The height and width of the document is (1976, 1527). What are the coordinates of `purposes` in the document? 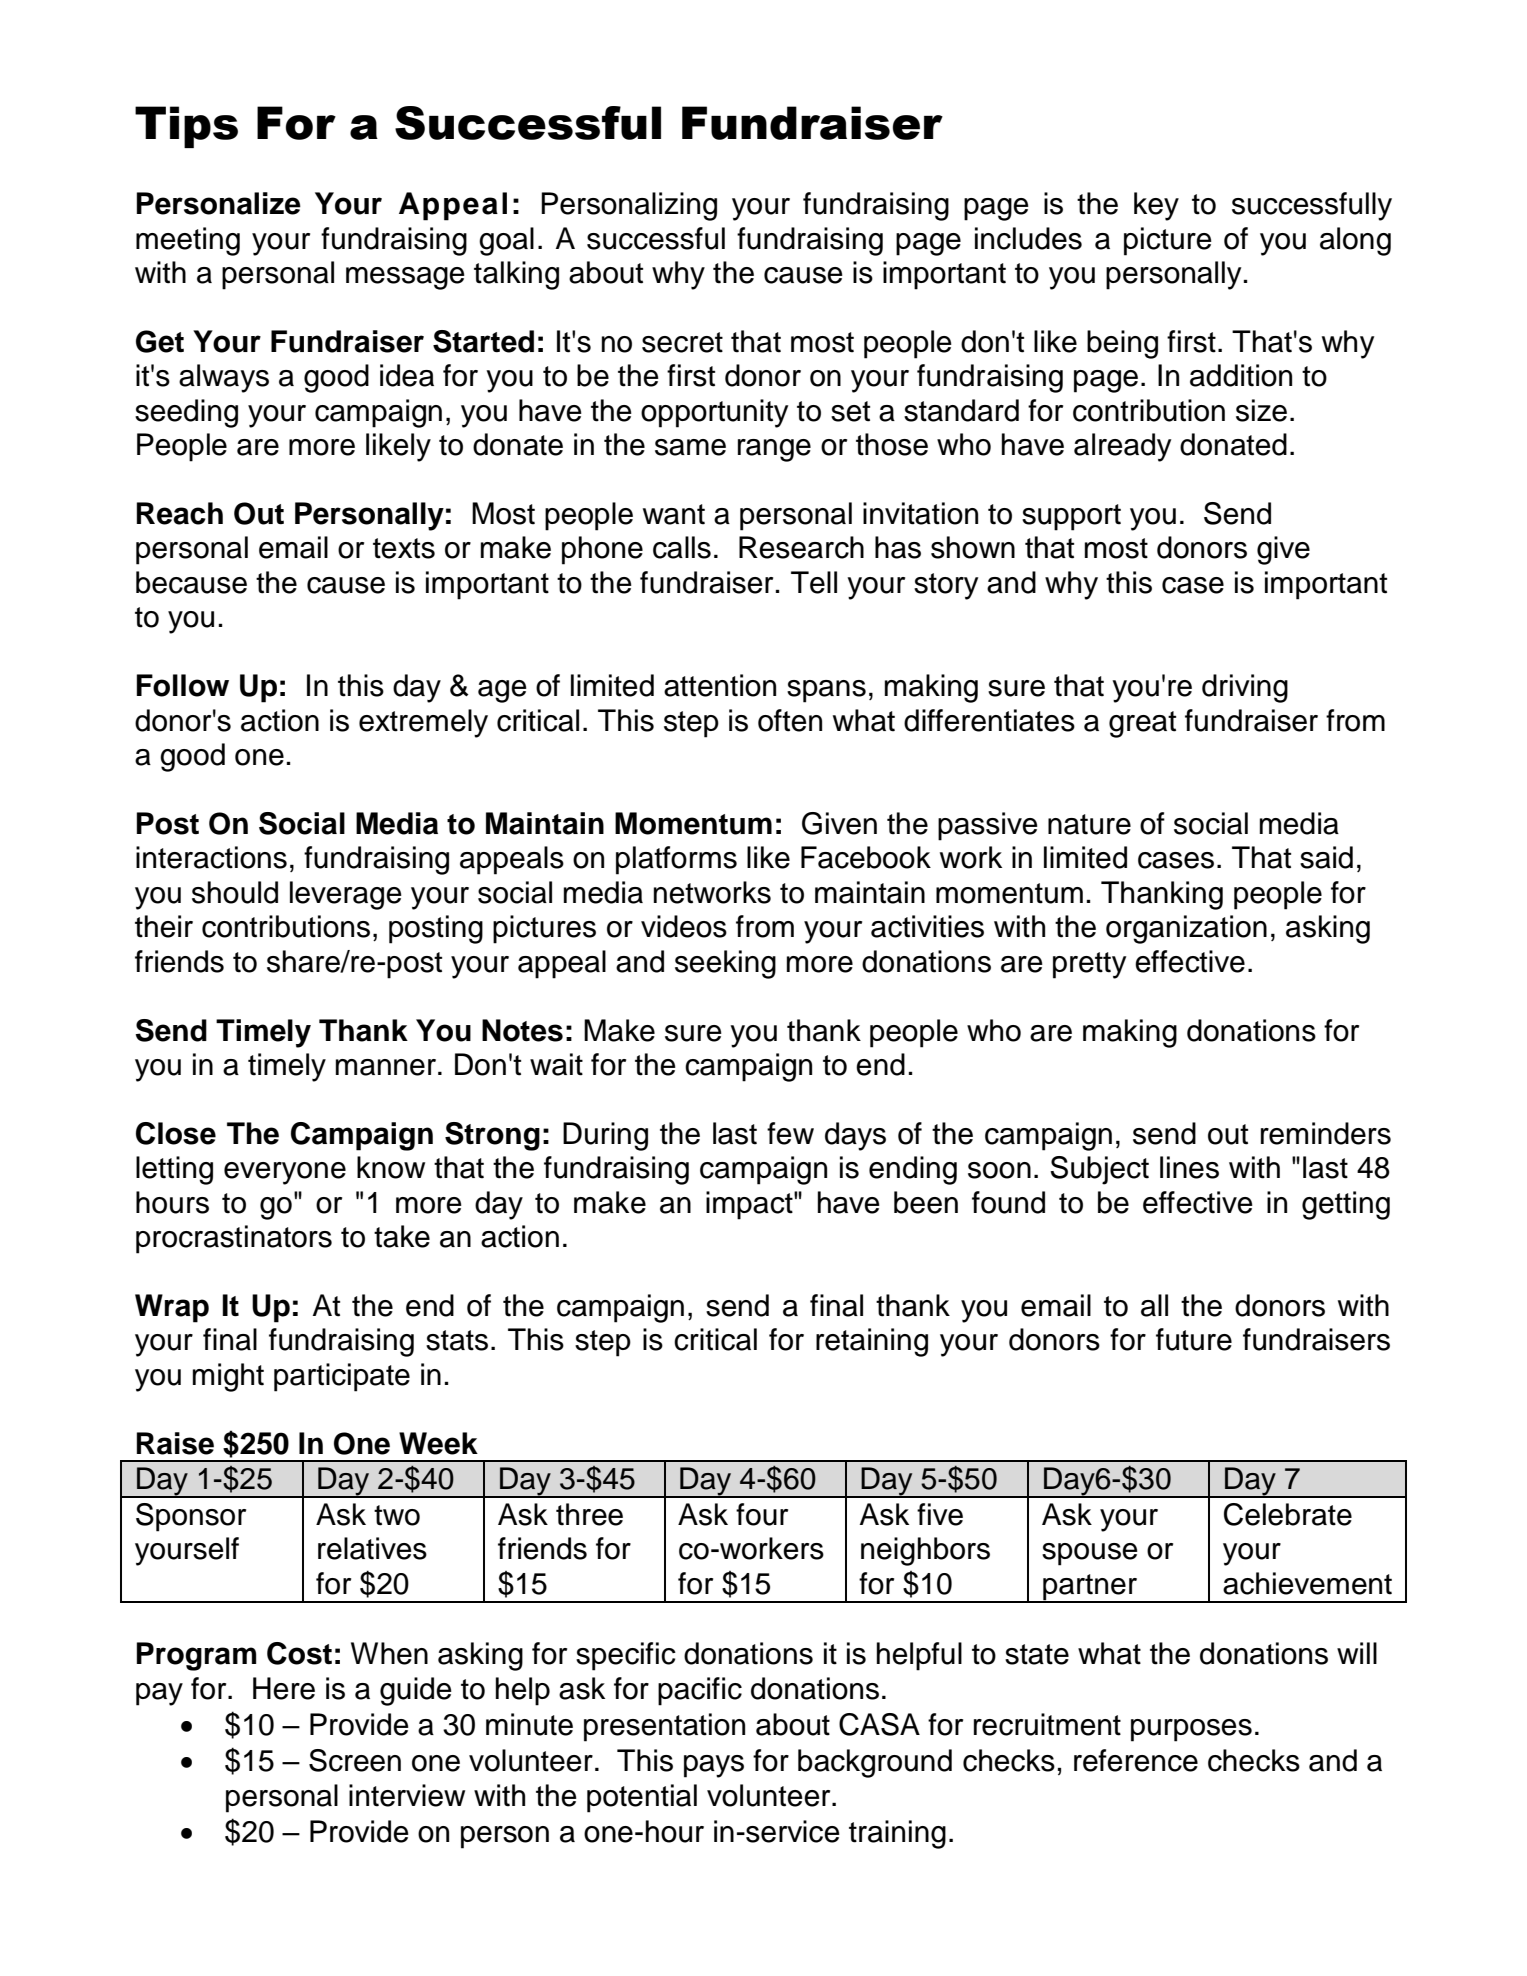 It's located at (1191, 1730).
